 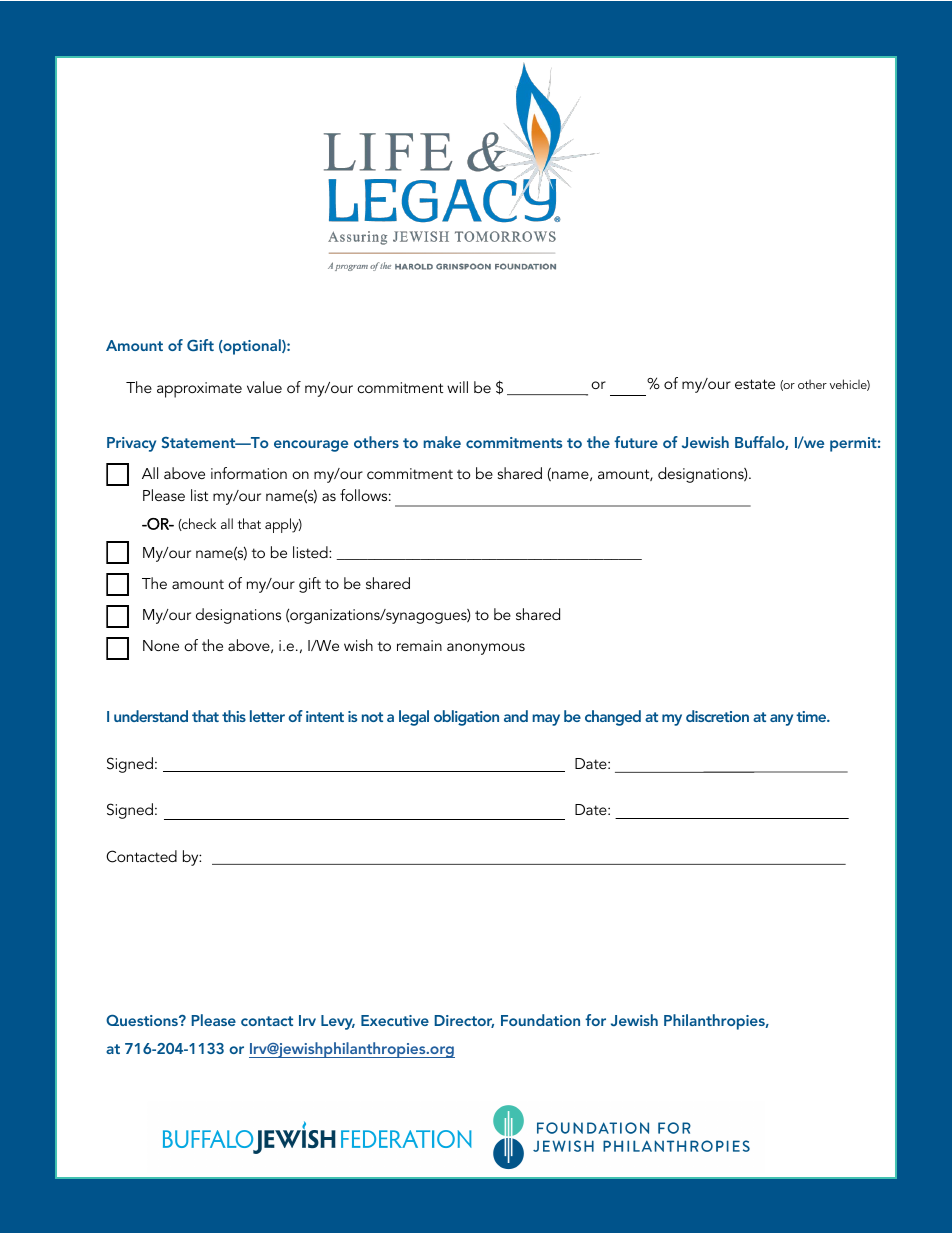 What do you see at coordinates (636, 442) in the document?
I see `future` at bounding box center [636, 442].
